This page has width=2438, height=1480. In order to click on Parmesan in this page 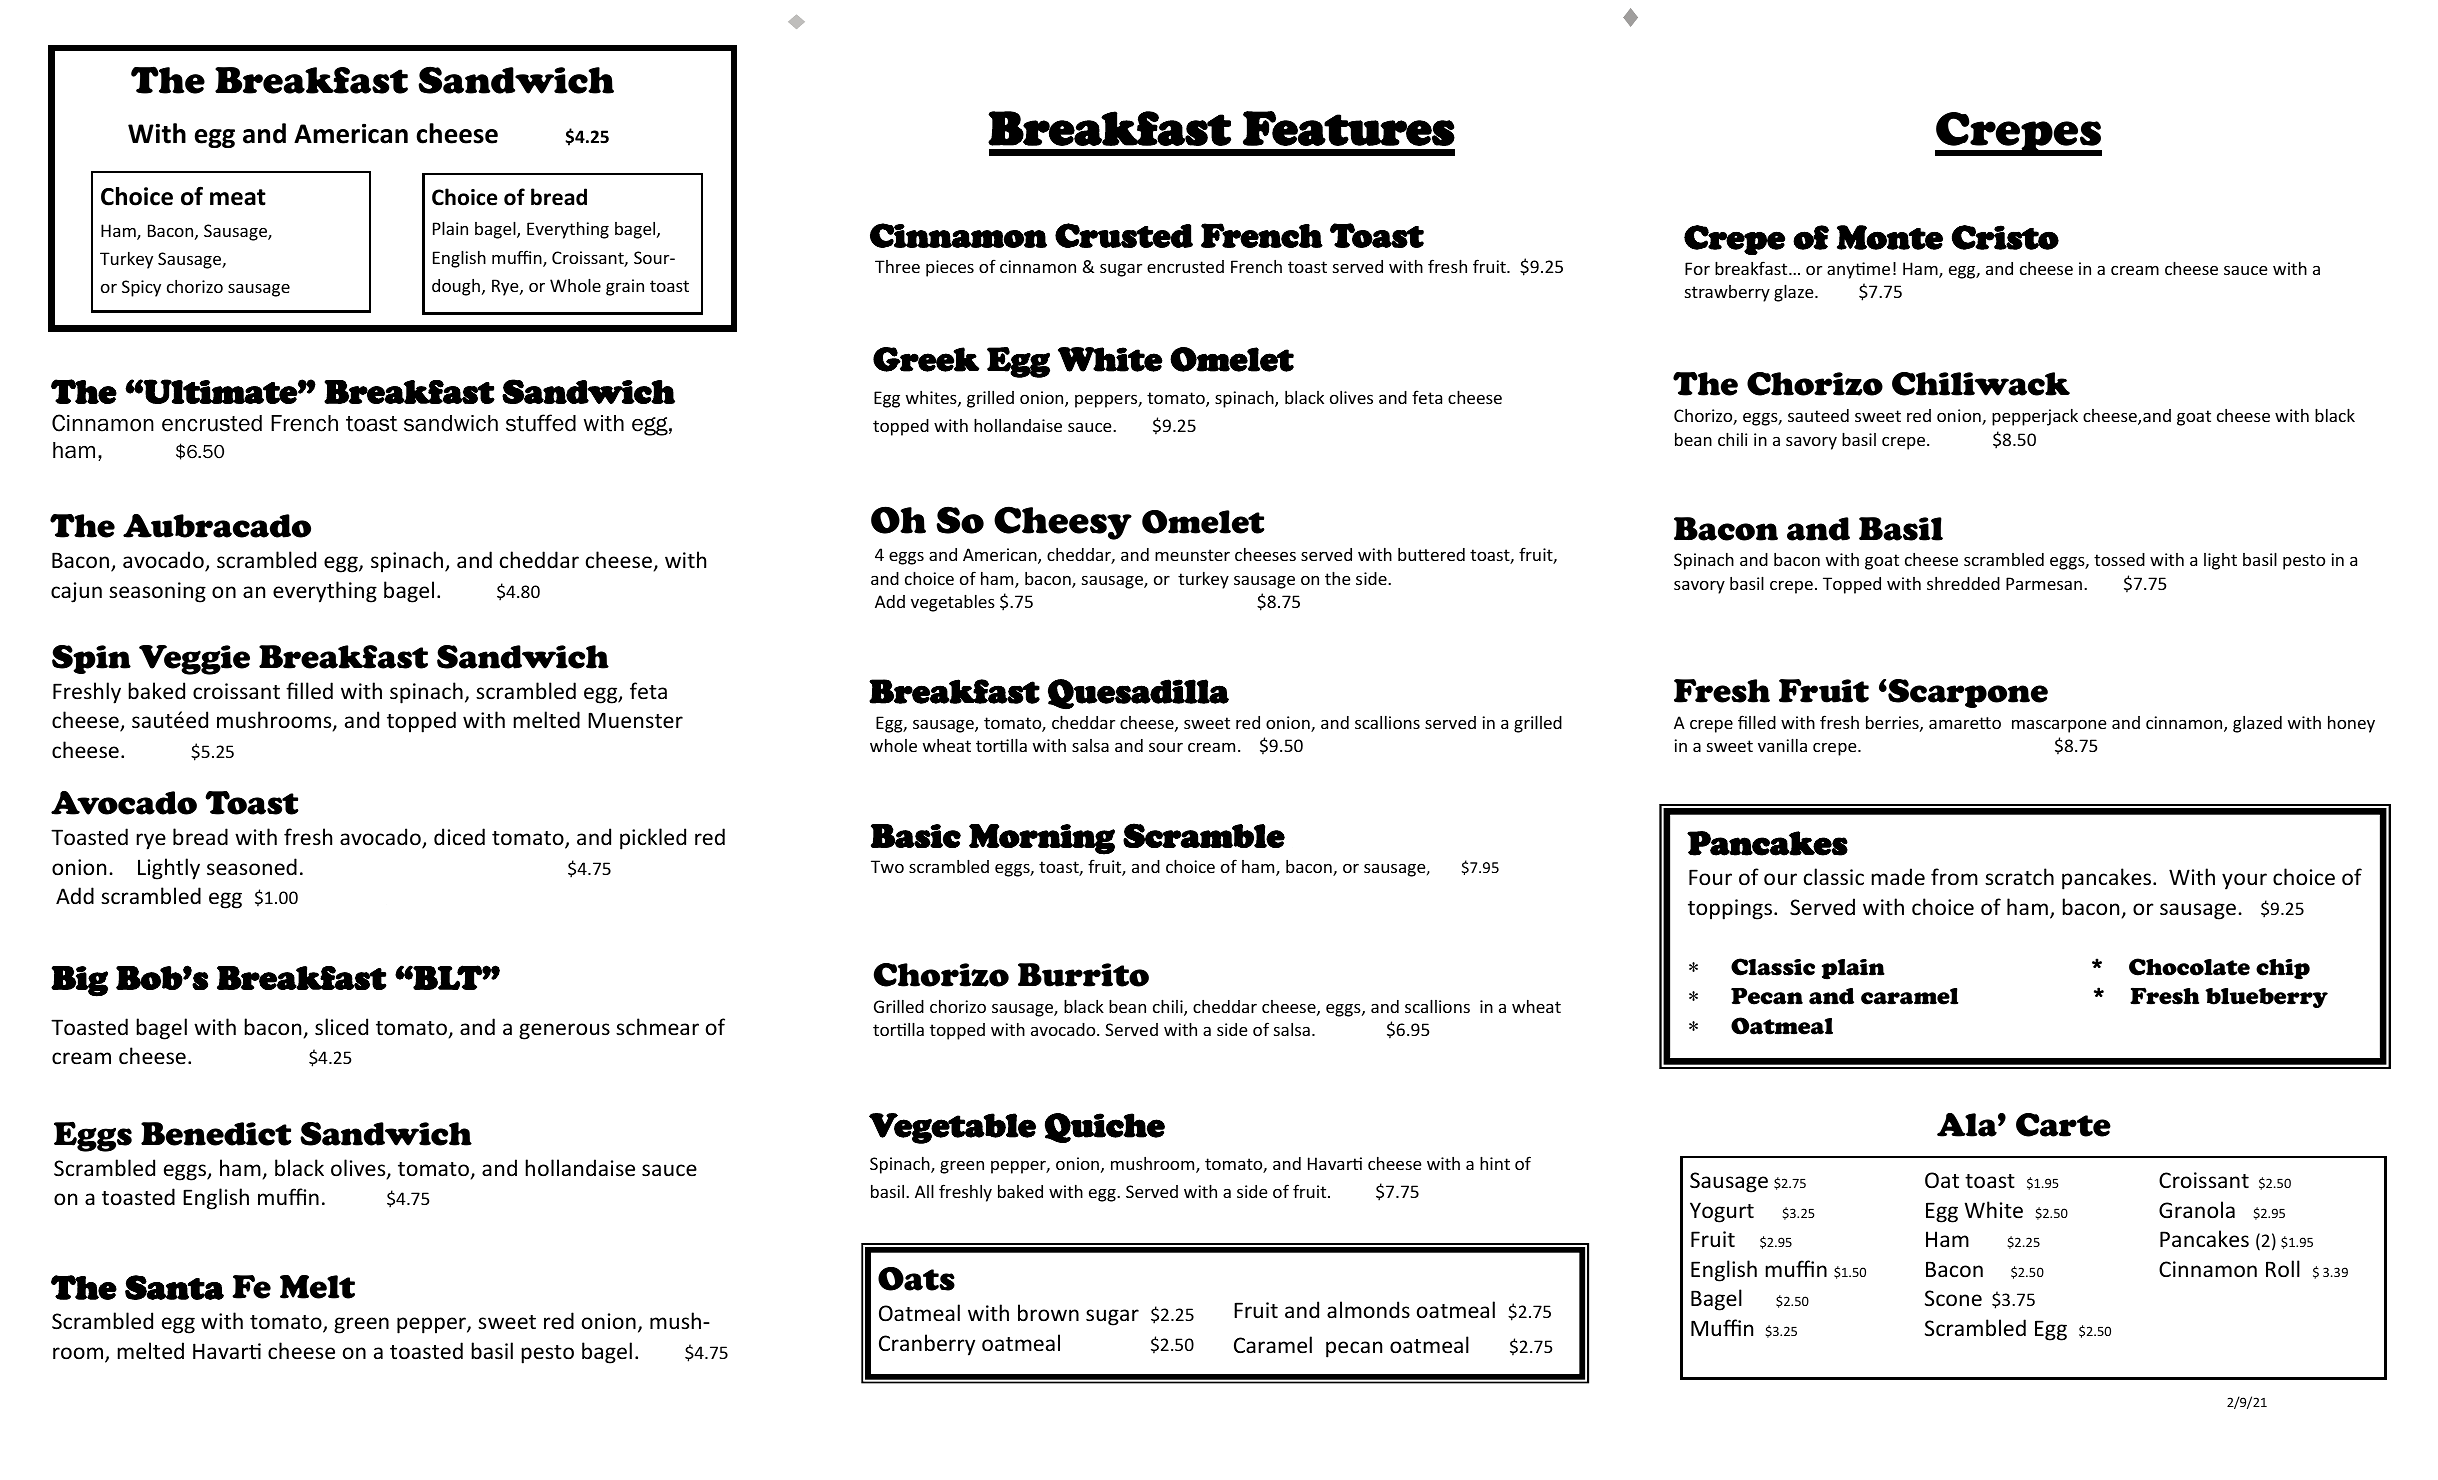, I will do `click(2044, 583)`.
